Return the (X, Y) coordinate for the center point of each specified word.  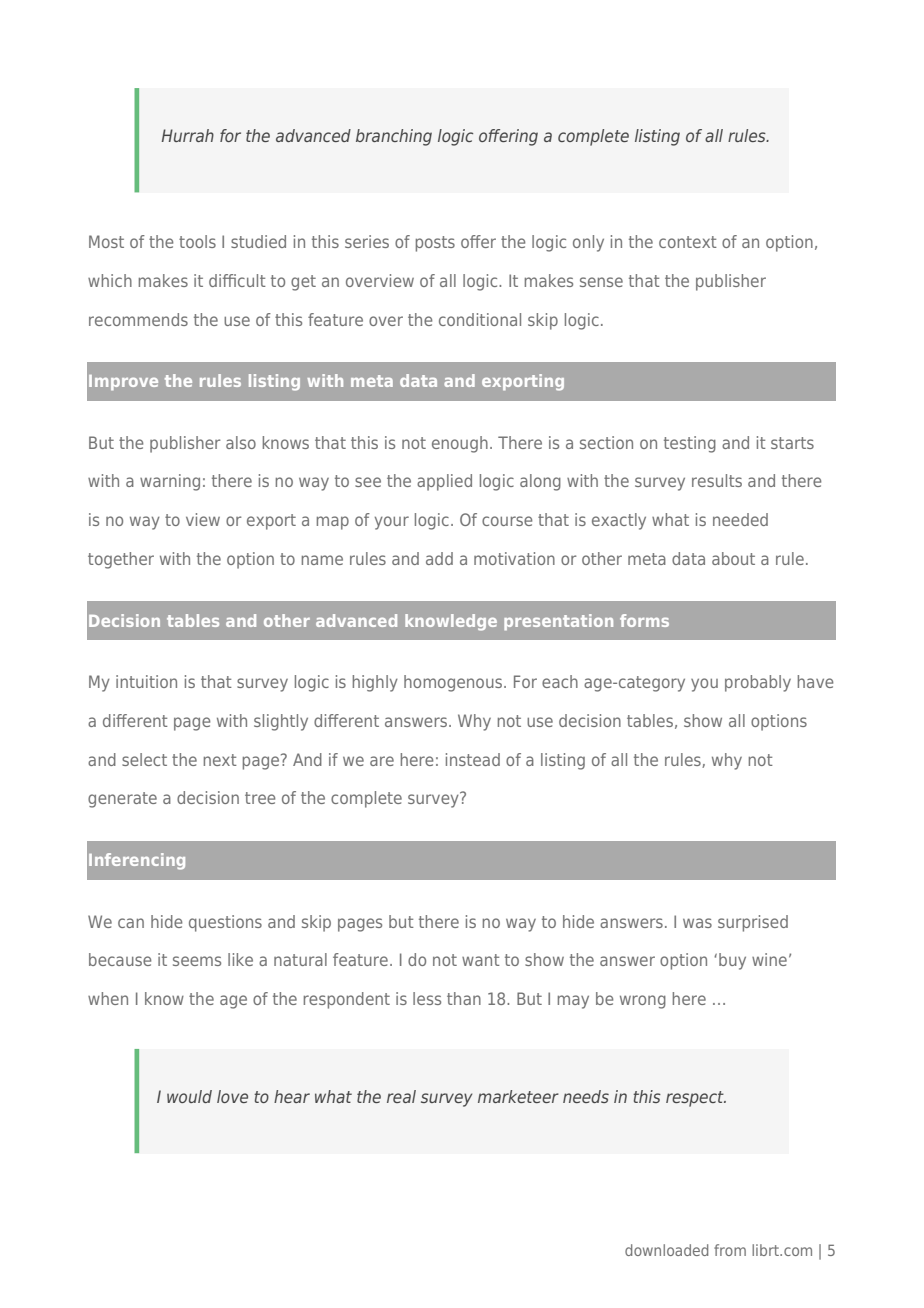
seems (197, 961)
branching (394, 137)
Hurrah (188, 135)
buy (732, 961)
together (121, 560)
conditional (480, 319)
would (189, 1096)
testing (690, 444)
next (220, 760)
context (688, 242)
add (439, 558)
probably (758, 683)
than (464, 998)
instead (473, 759)
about (733, 558)
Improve (123, 383)
